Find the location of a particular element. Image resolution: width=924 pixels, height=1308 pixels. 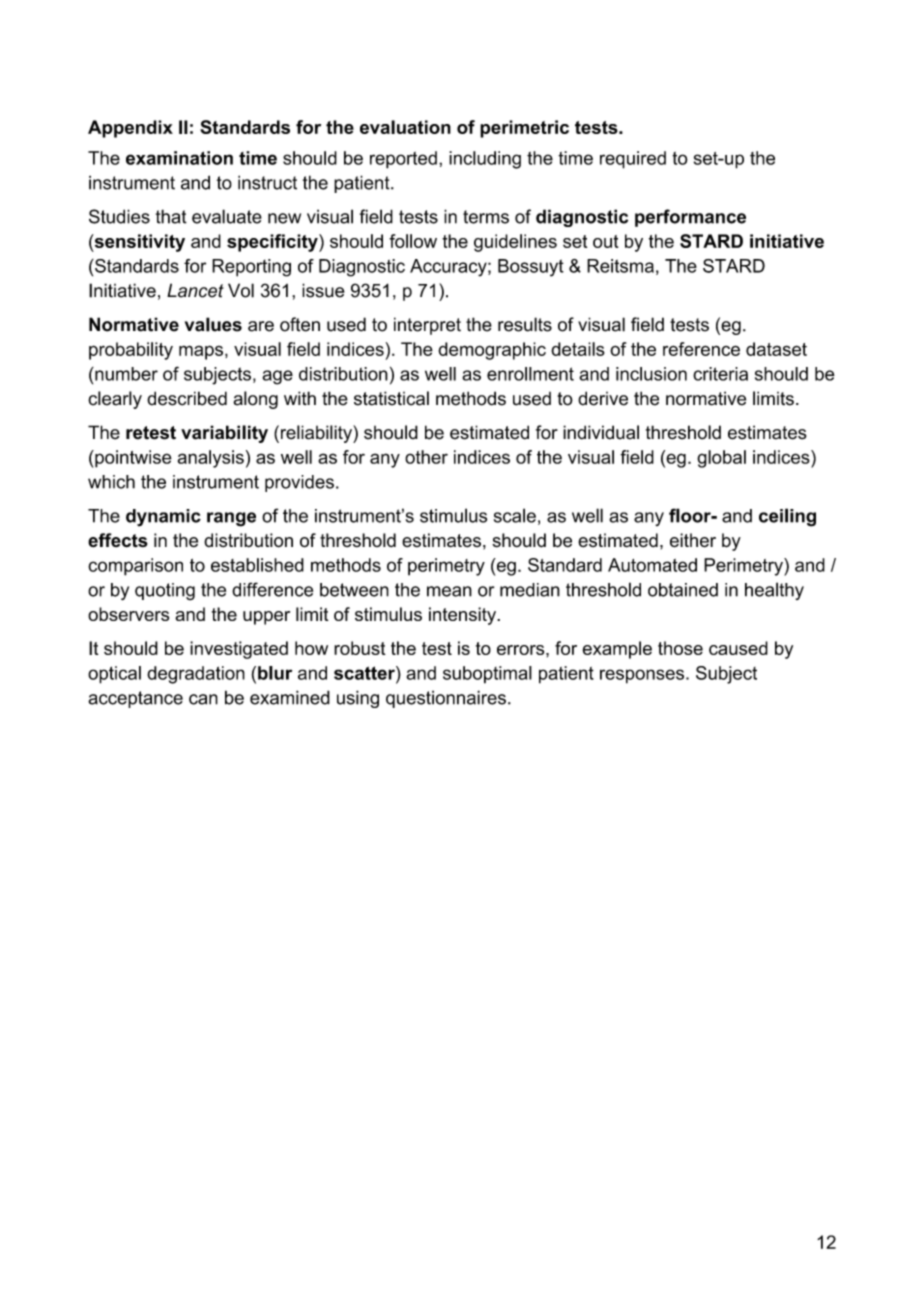

ceiling is located at coordinates (787, 517).
